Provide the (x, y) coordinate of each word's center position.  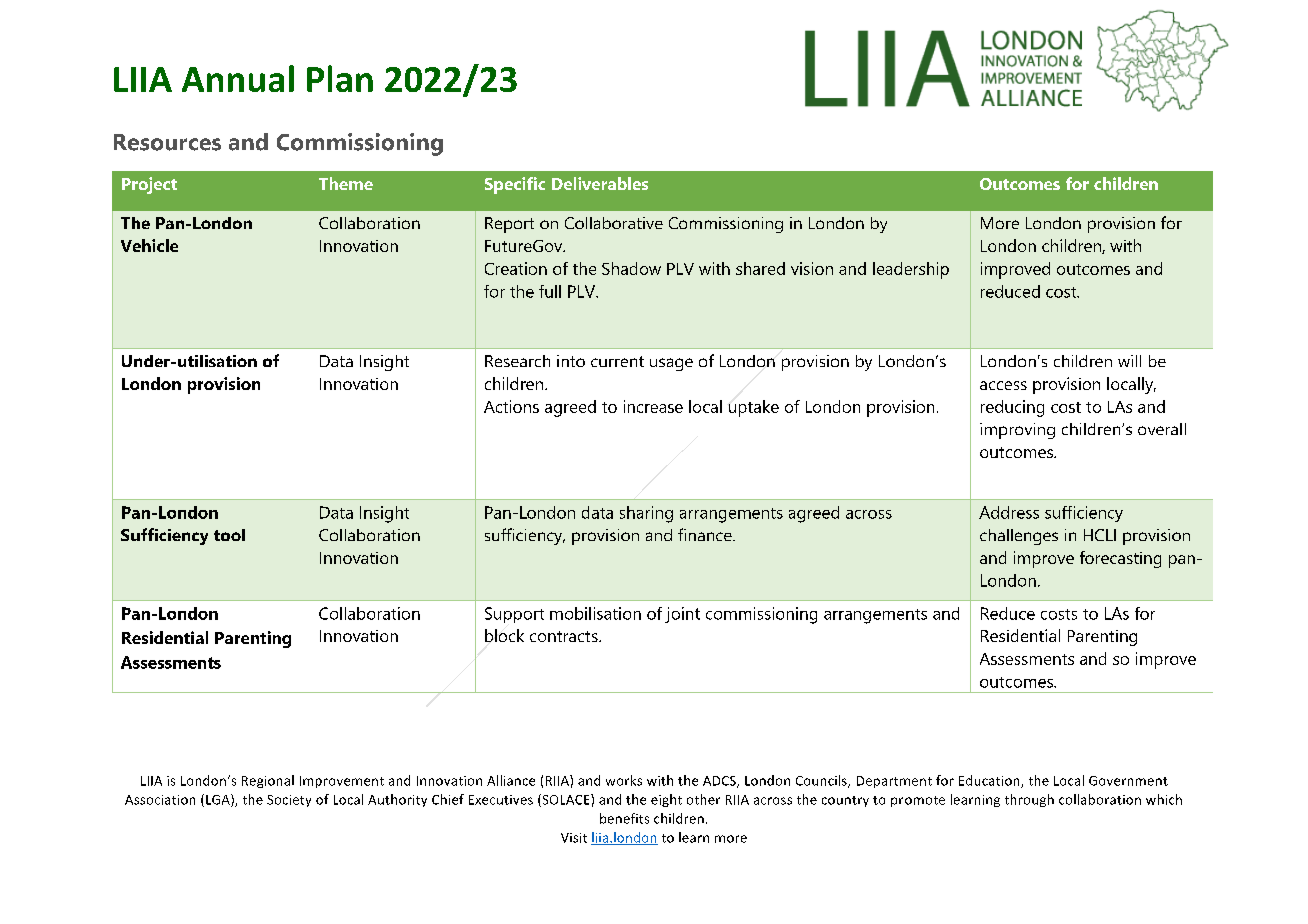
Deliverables (600, 183)
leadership (911, 270)
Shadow (631, 268)
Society (289, 801)
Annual (238, 78)
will (1129, 361)
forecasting (1120, 559)
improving (1017, 431)
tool (229, 535)
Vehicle (149, 245)
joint (682, 615)
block (504, 635)
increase (653, 406)
